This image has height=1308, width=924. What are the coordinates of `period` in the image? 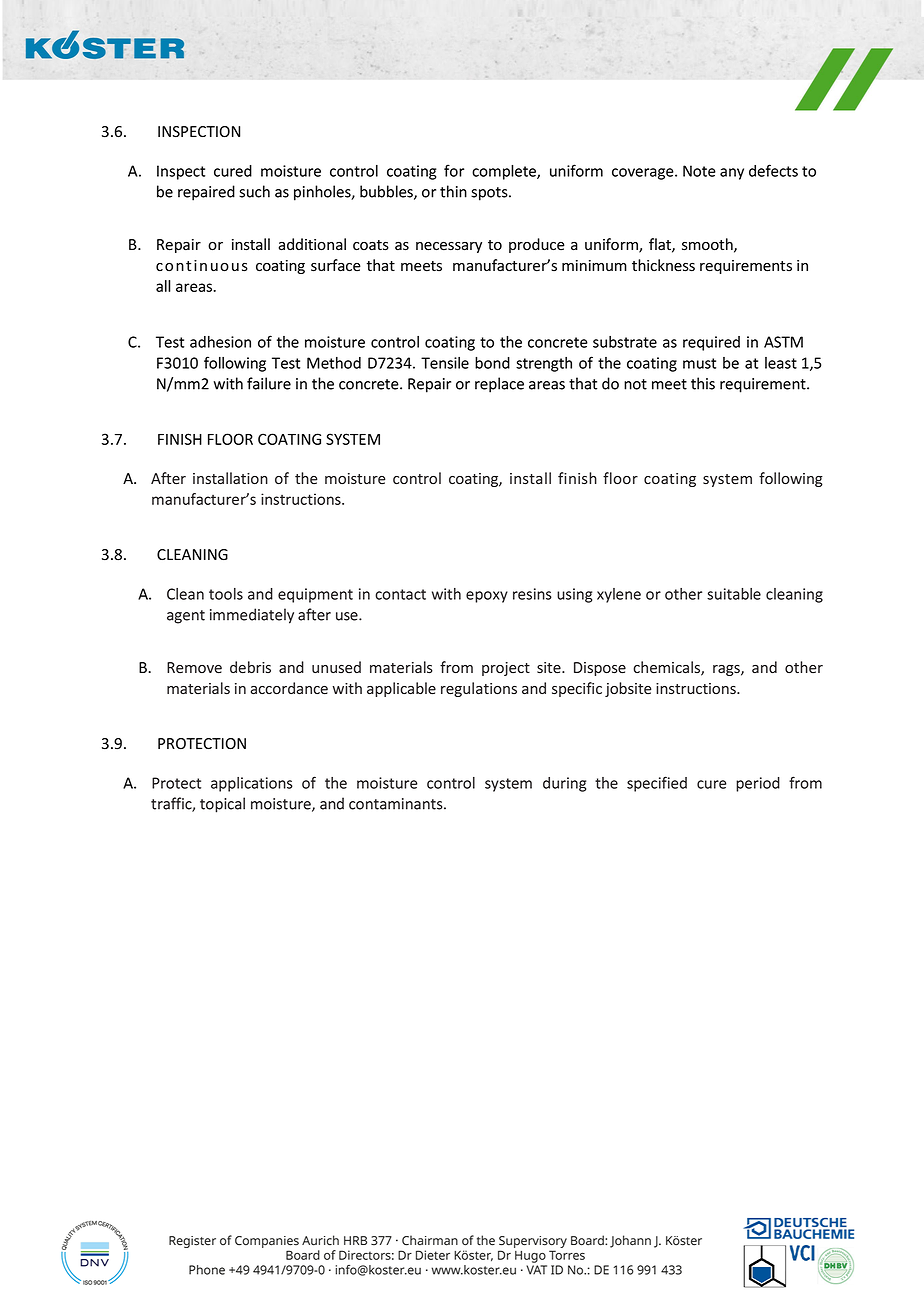 It's located at (758, 784).
